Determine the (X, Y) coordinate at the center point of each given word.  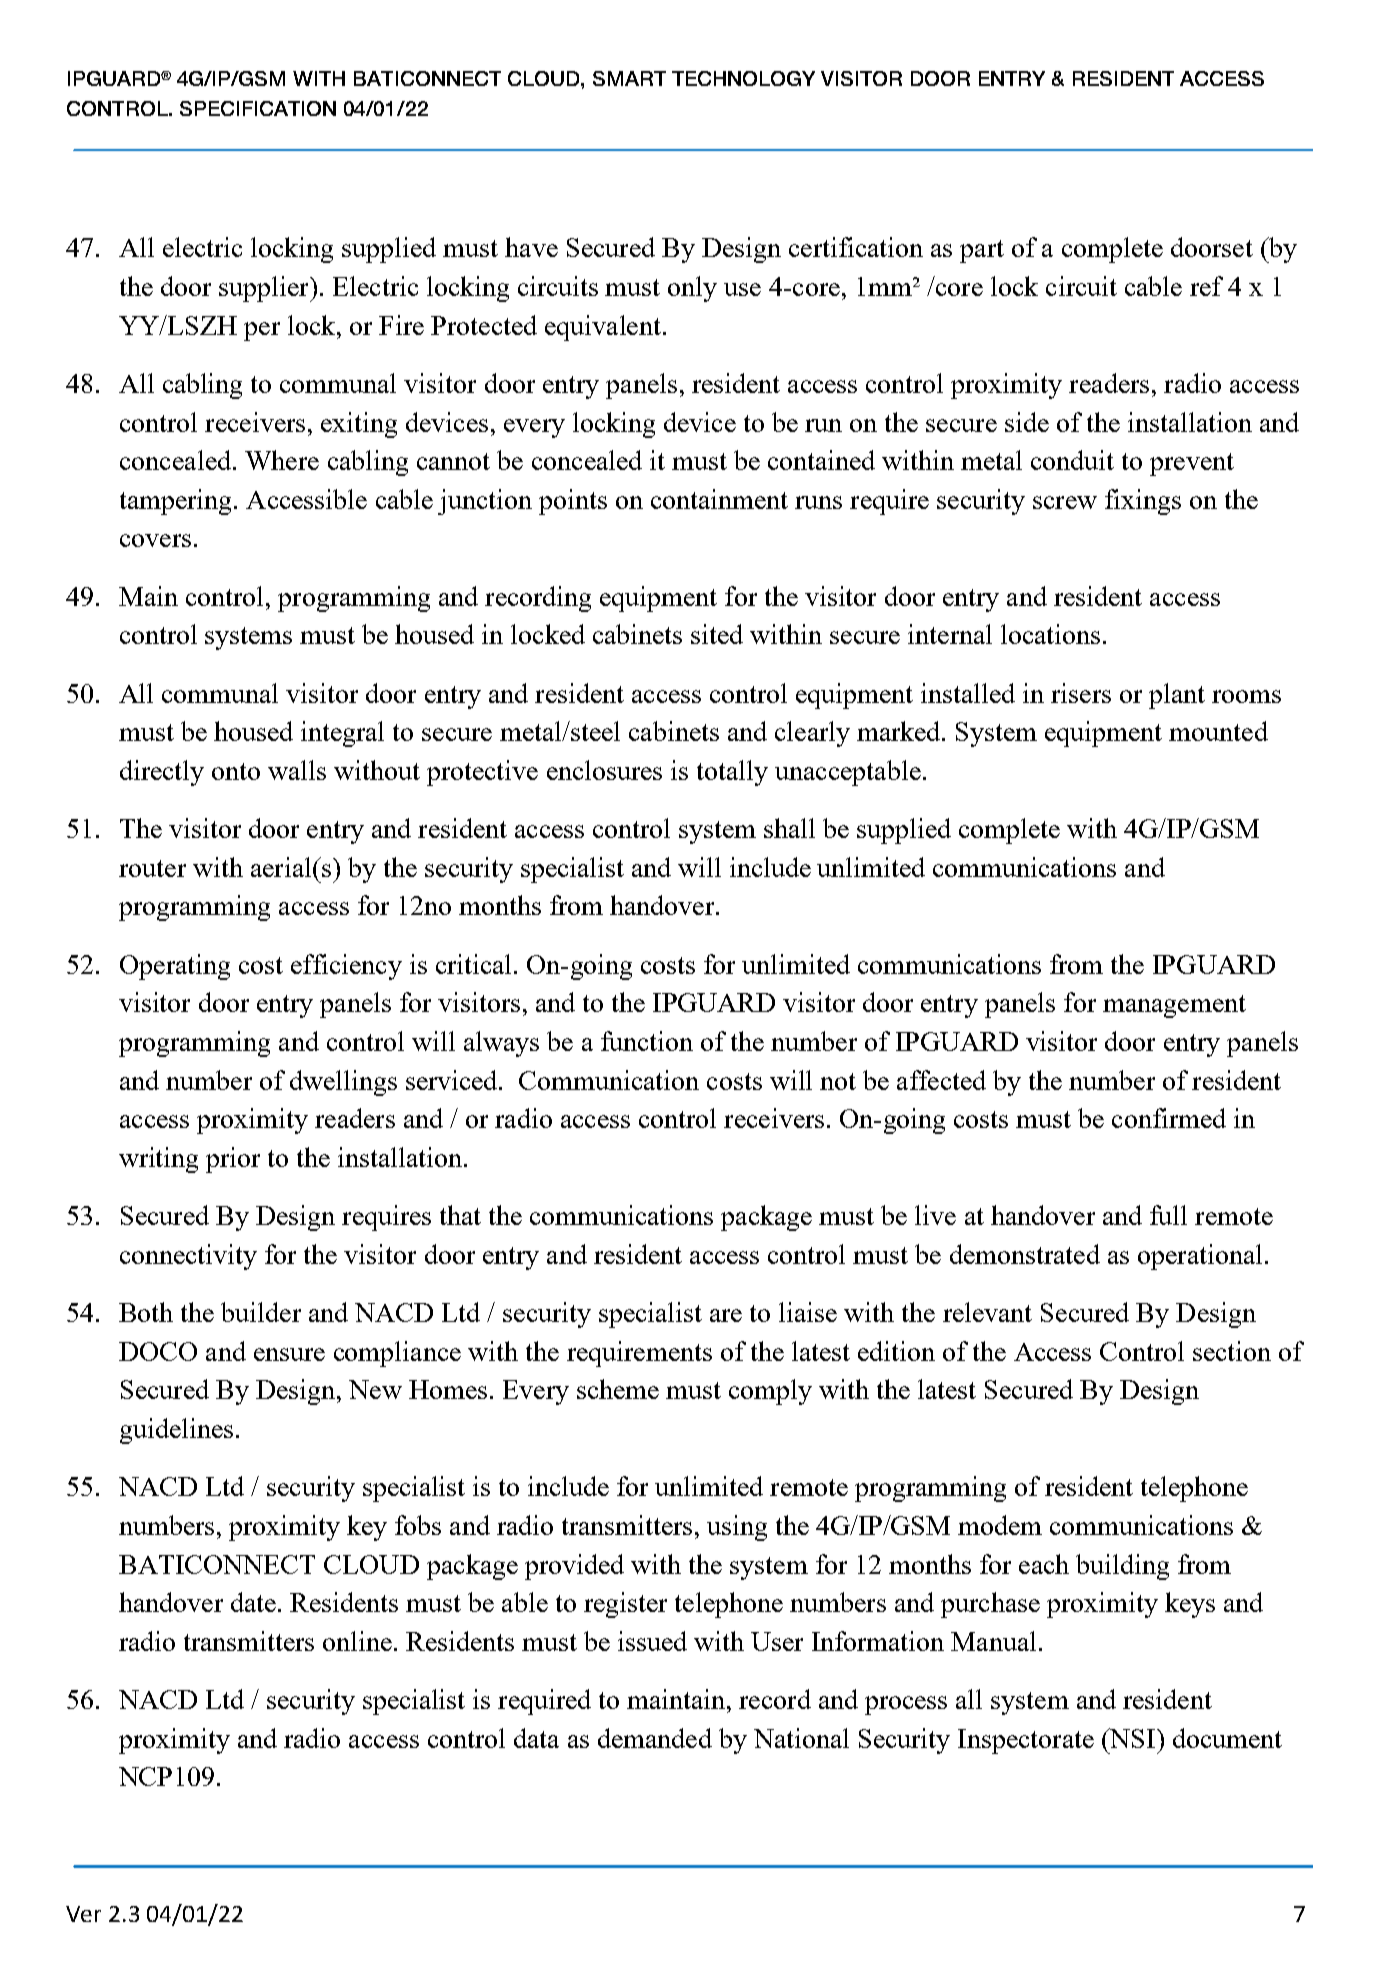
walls (297, 770)
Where (282, 460)
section (1232, 1351)
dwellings (343, 1083)
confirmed (1169, 1118)
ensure (289, 1354)
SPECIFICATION (258, 108)
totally (732, 773)
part (982, 251)
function (647, 1041)
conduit (1072, 460)
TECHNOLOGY (743, 78)
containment (719, 499)
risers (1081, 693)
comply (770, 1392)
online (357, 1641)
